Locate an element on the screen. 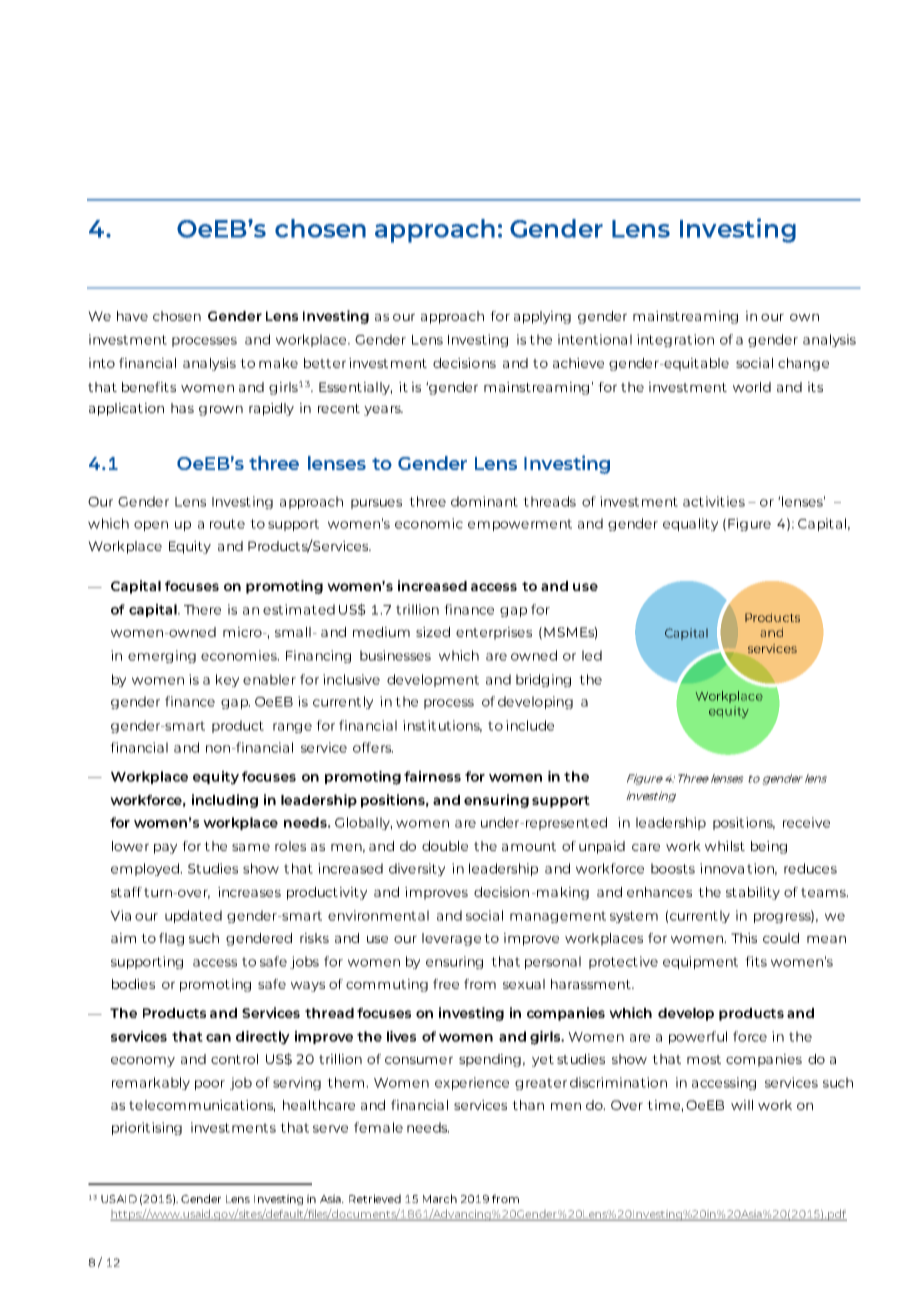 This screenshot has width=924, height=1308. pay is located at coordinates (165, 848).
